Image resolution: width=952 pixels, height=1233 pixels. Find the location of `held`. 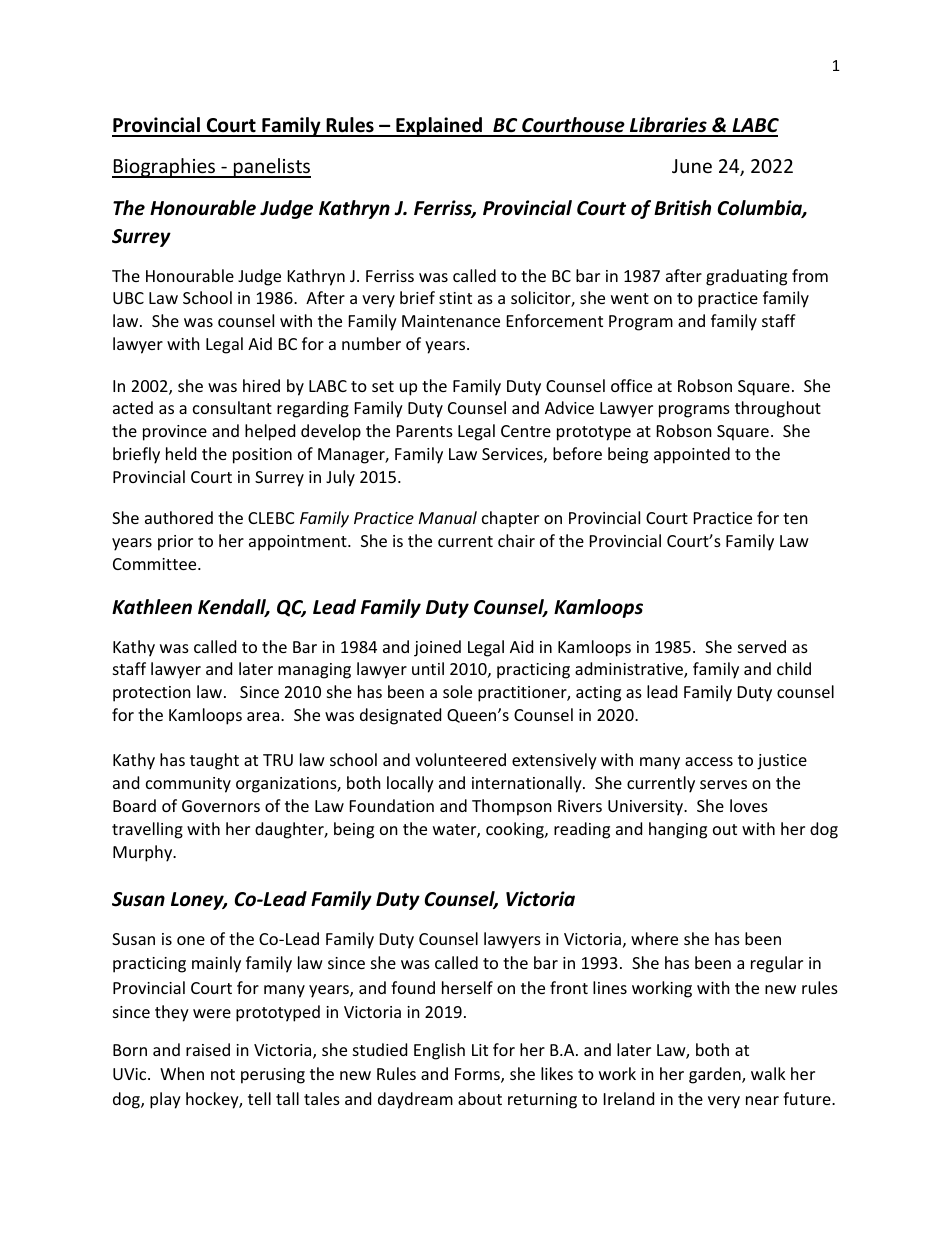

held is located at coordinates (181, 453).
